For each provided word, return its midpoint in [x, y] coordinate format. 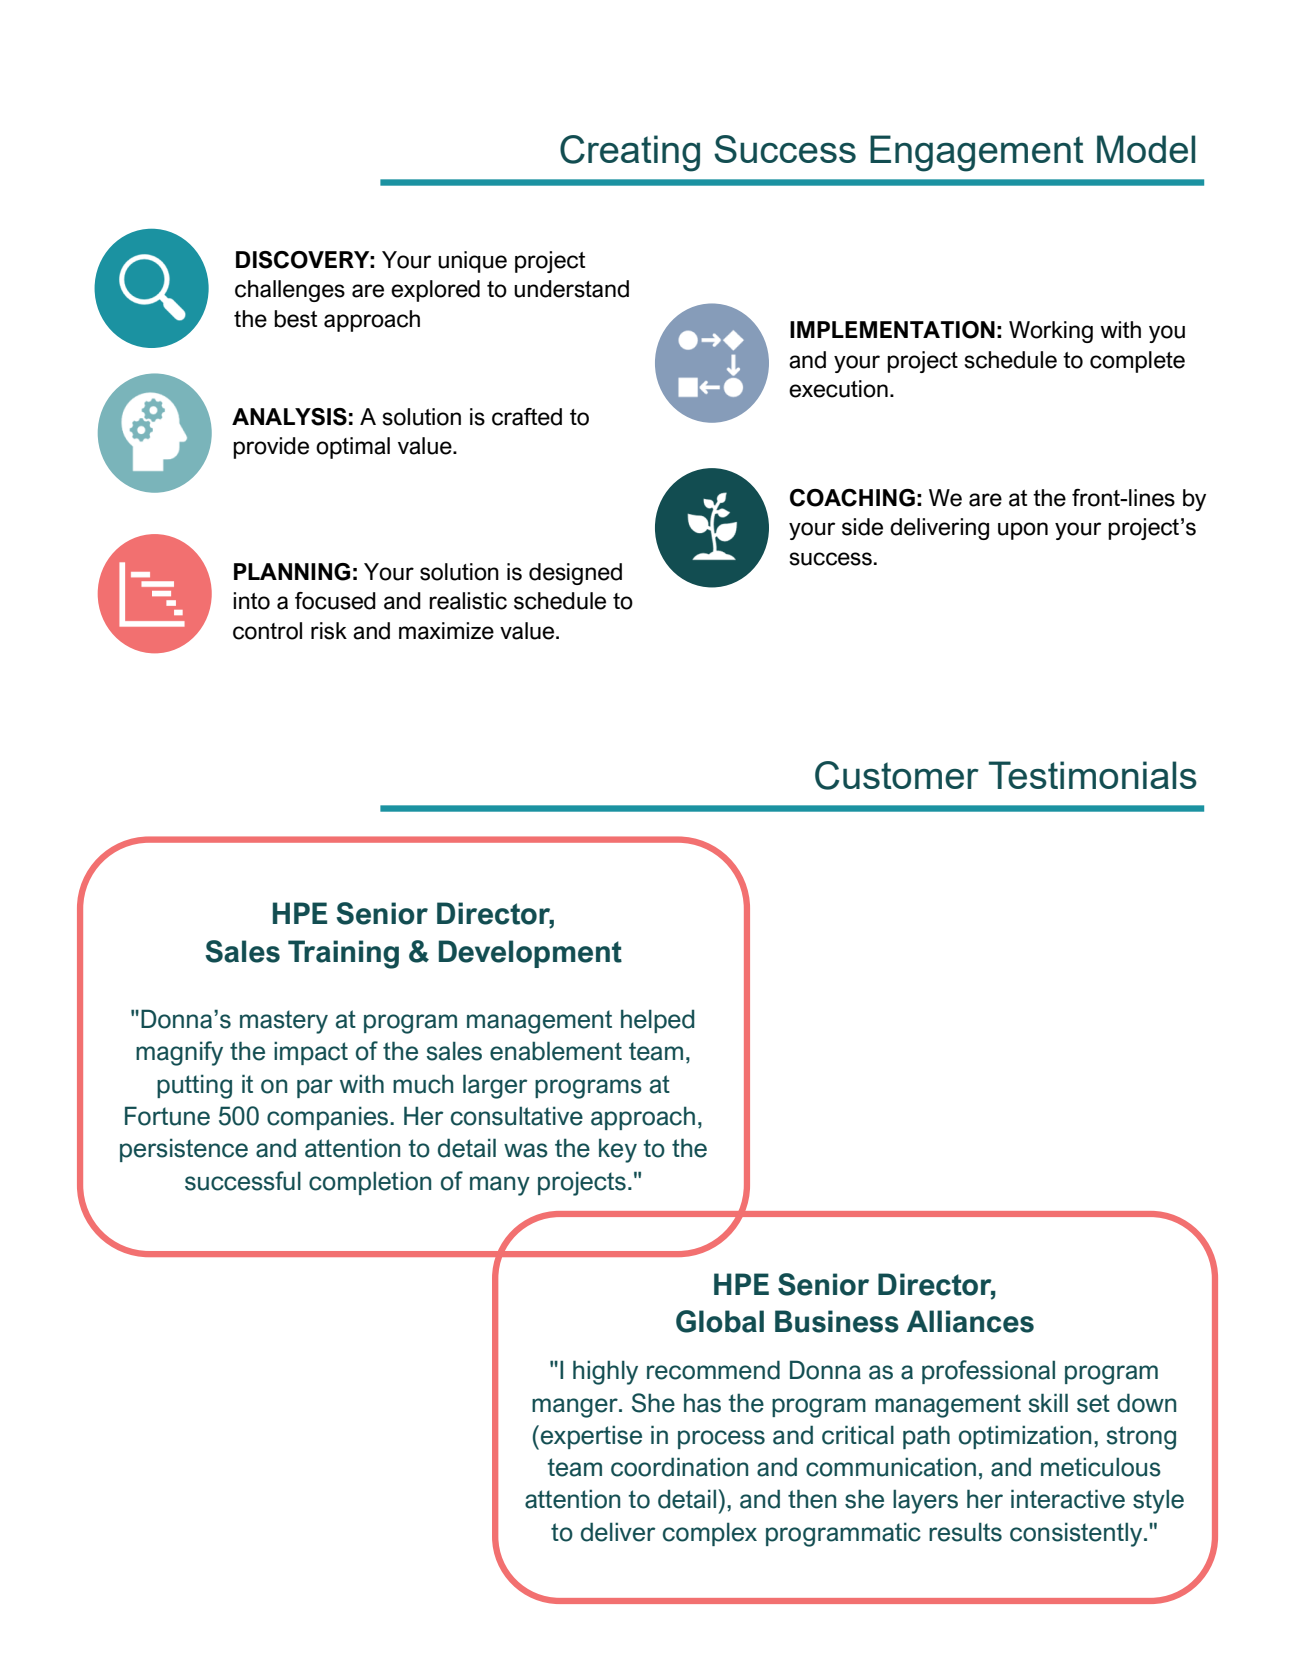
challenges [290, 291]
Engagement [977, 153]
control [267, 631]
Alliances [970, 1321]
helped [657, 1021]
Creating [630, 153]
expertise [590, 1437]
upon [1023, 531]
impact [311, 1053]
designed [575, 574]
